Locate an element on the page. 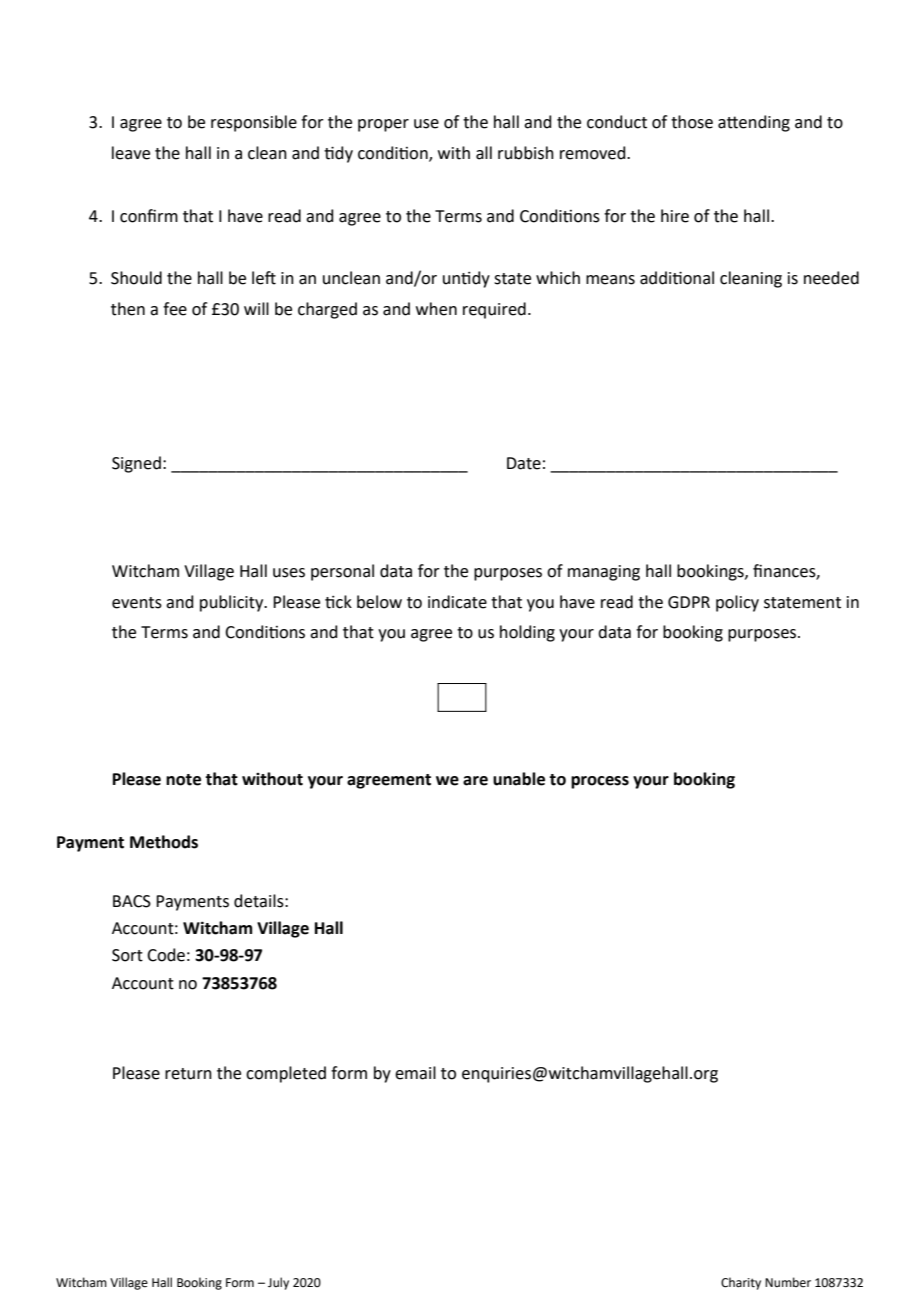  policy is located at coordinates (737, 603).
